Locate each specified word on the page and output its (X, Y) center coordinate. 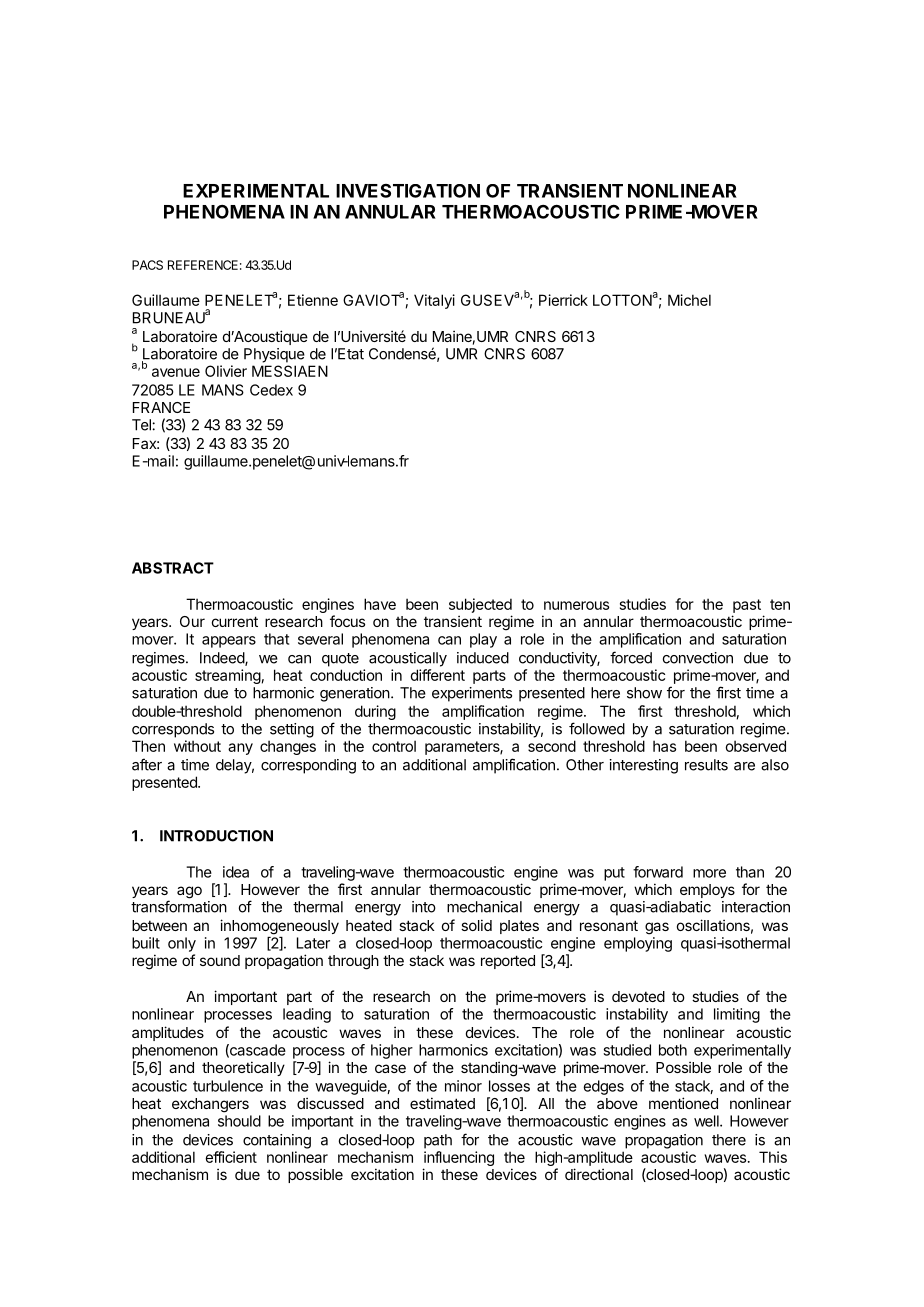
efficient (231, 1157)
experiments (472, 694)
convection (698, 658)
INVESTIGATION (408, 191)
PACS (147, 265)
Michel (689, 300)
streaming (228, 676)
